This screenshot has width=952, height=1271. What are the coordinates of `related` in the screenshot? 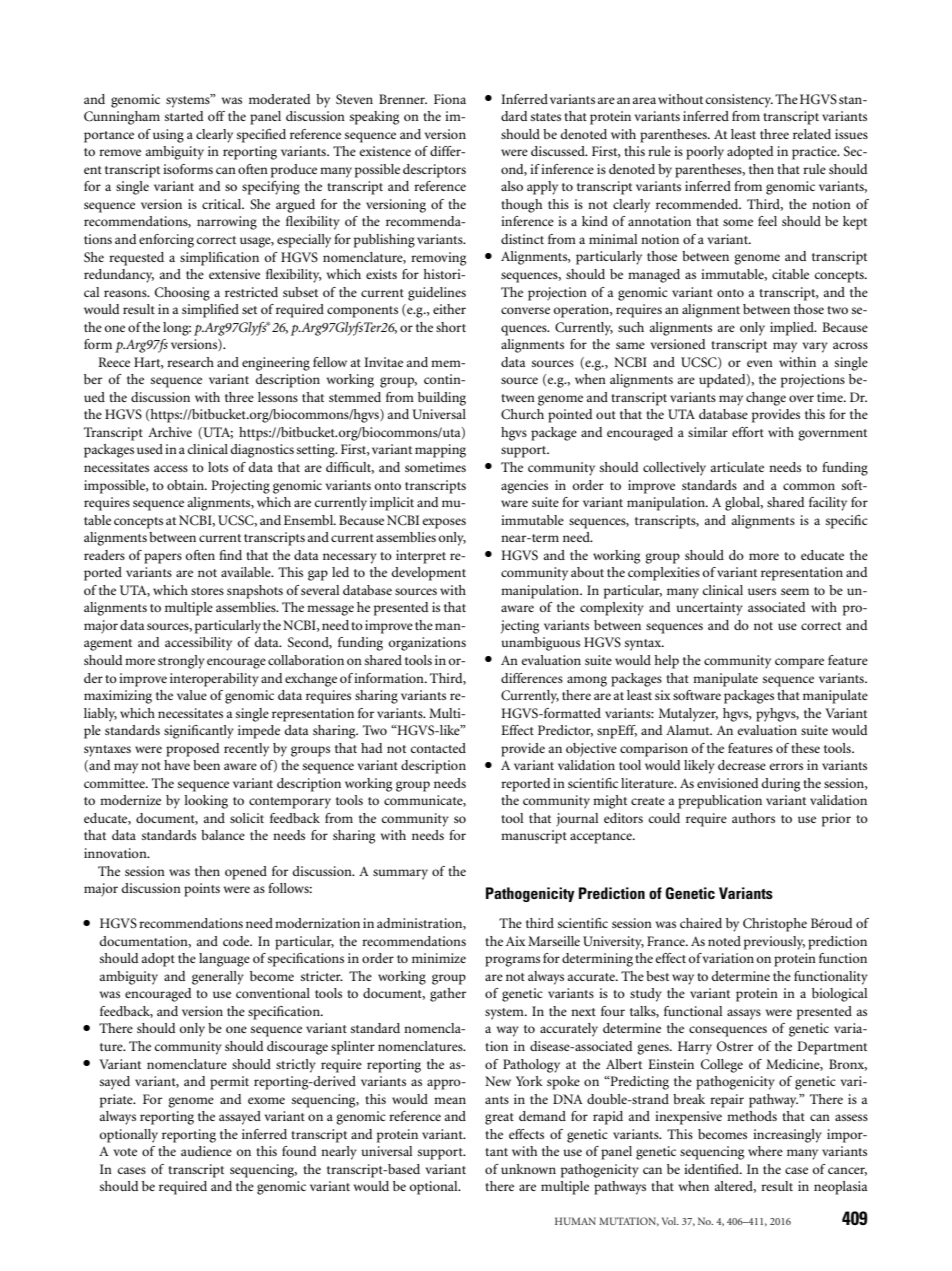 It's located at (812, 134).
